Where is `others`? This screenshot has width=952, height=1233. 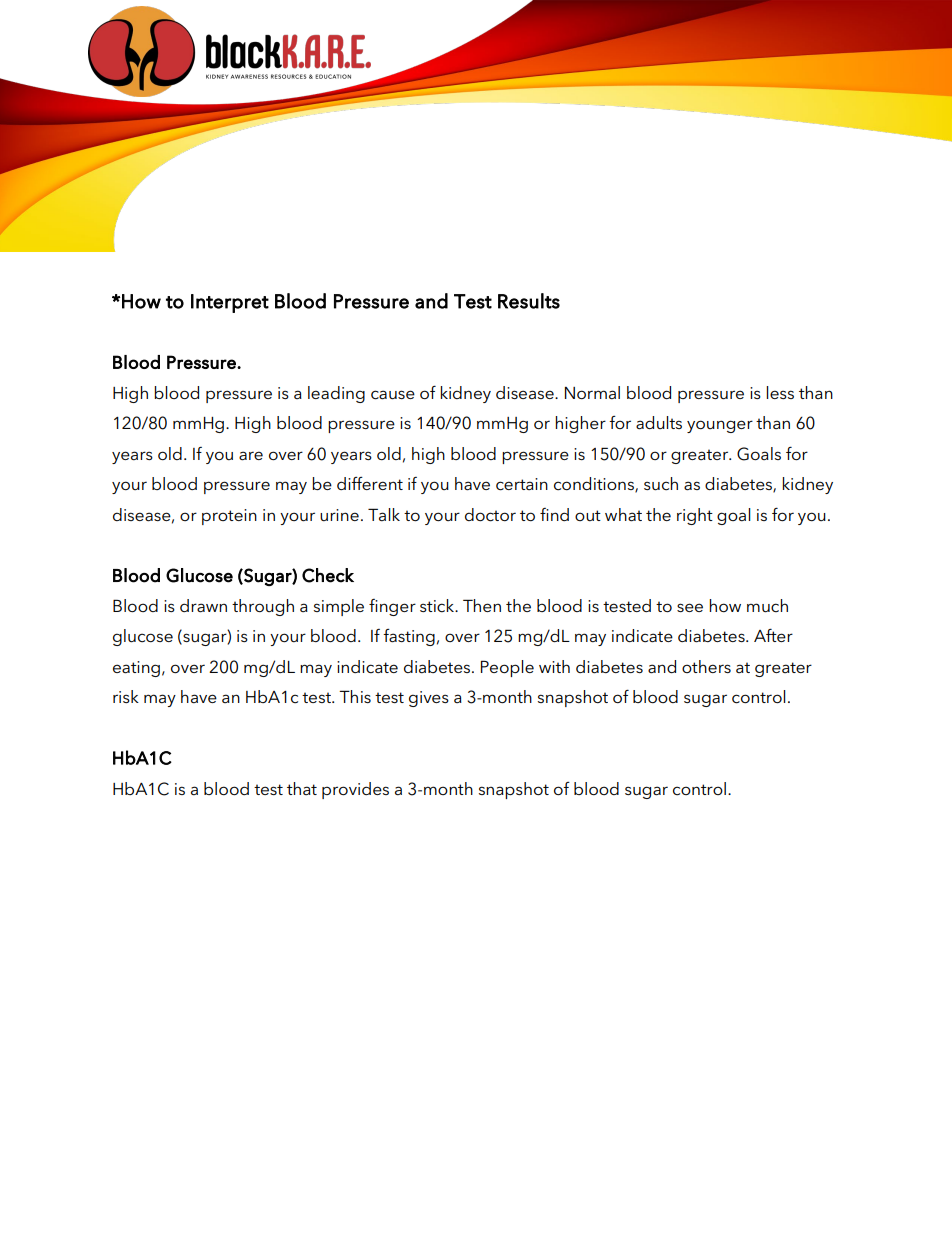
others is located at coordinates (706, 666).
